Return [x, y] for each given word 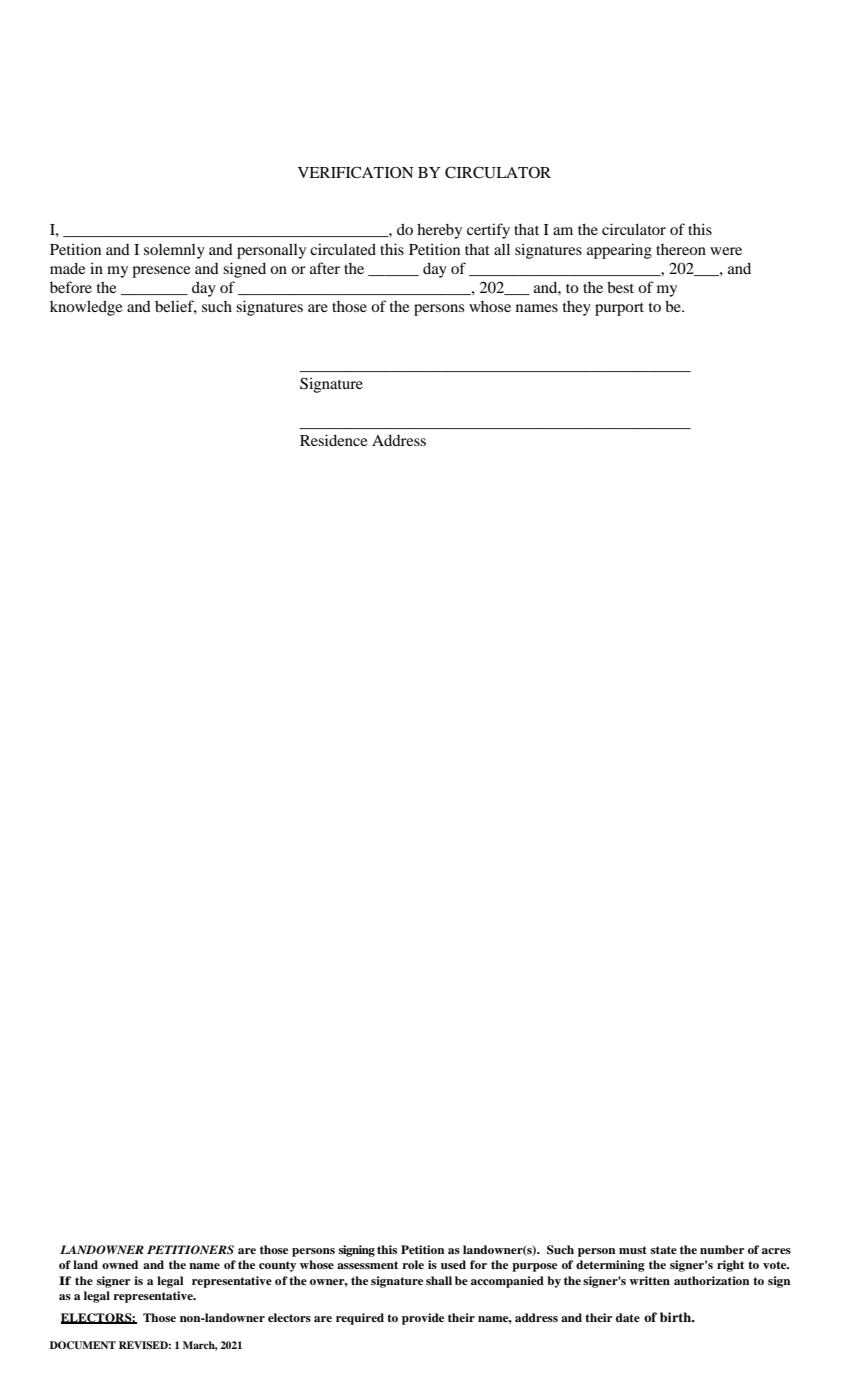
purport [619, 309]
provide [423, 1319]
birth [676, 1317]
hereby [439, 231]
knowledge [86, 308]
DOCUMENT [83, 1345]
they [577, 308]
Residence [333, 440]
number [722, 1249]
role [413, 1264]
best [620, 287]
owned [120, 1264]
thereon [681, 249]
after [325, 268]
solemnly [174, 251]
